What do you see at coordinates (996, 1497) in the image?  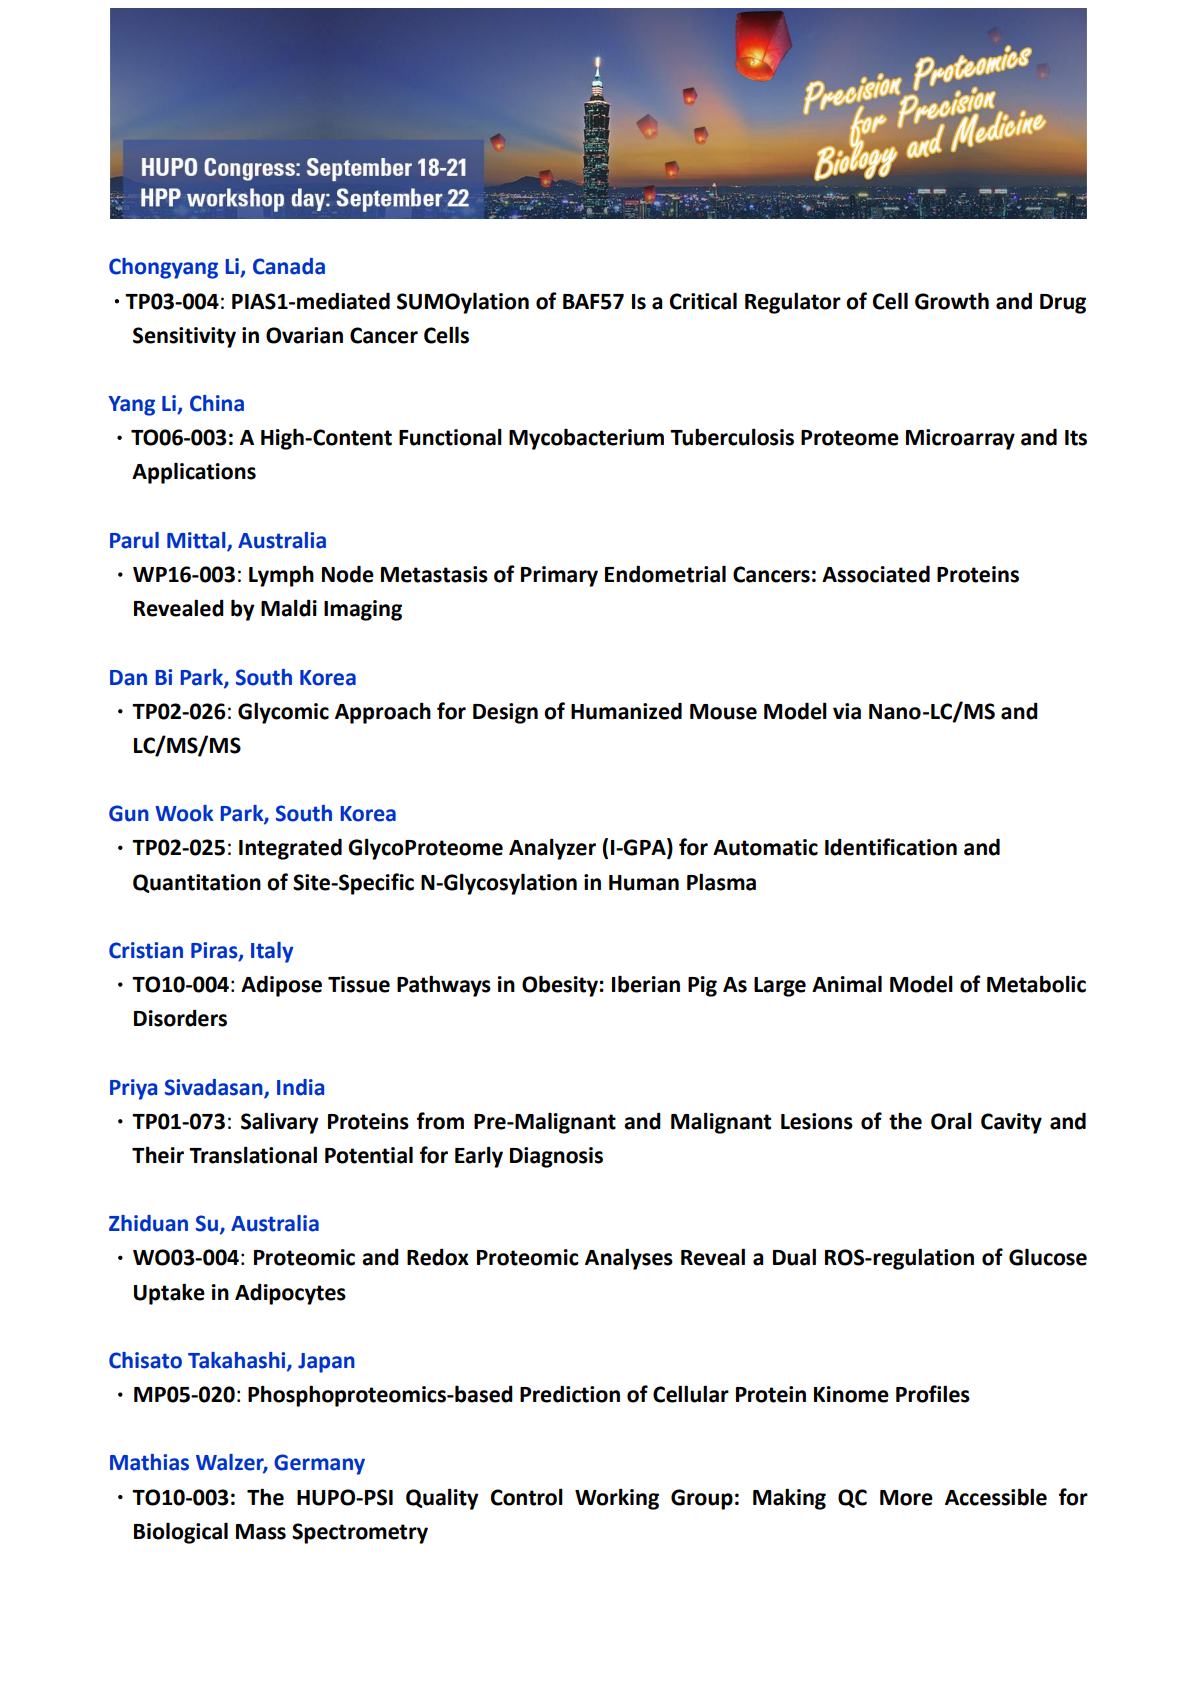 I see `Accessible` at bounding box center [996, 1497].
